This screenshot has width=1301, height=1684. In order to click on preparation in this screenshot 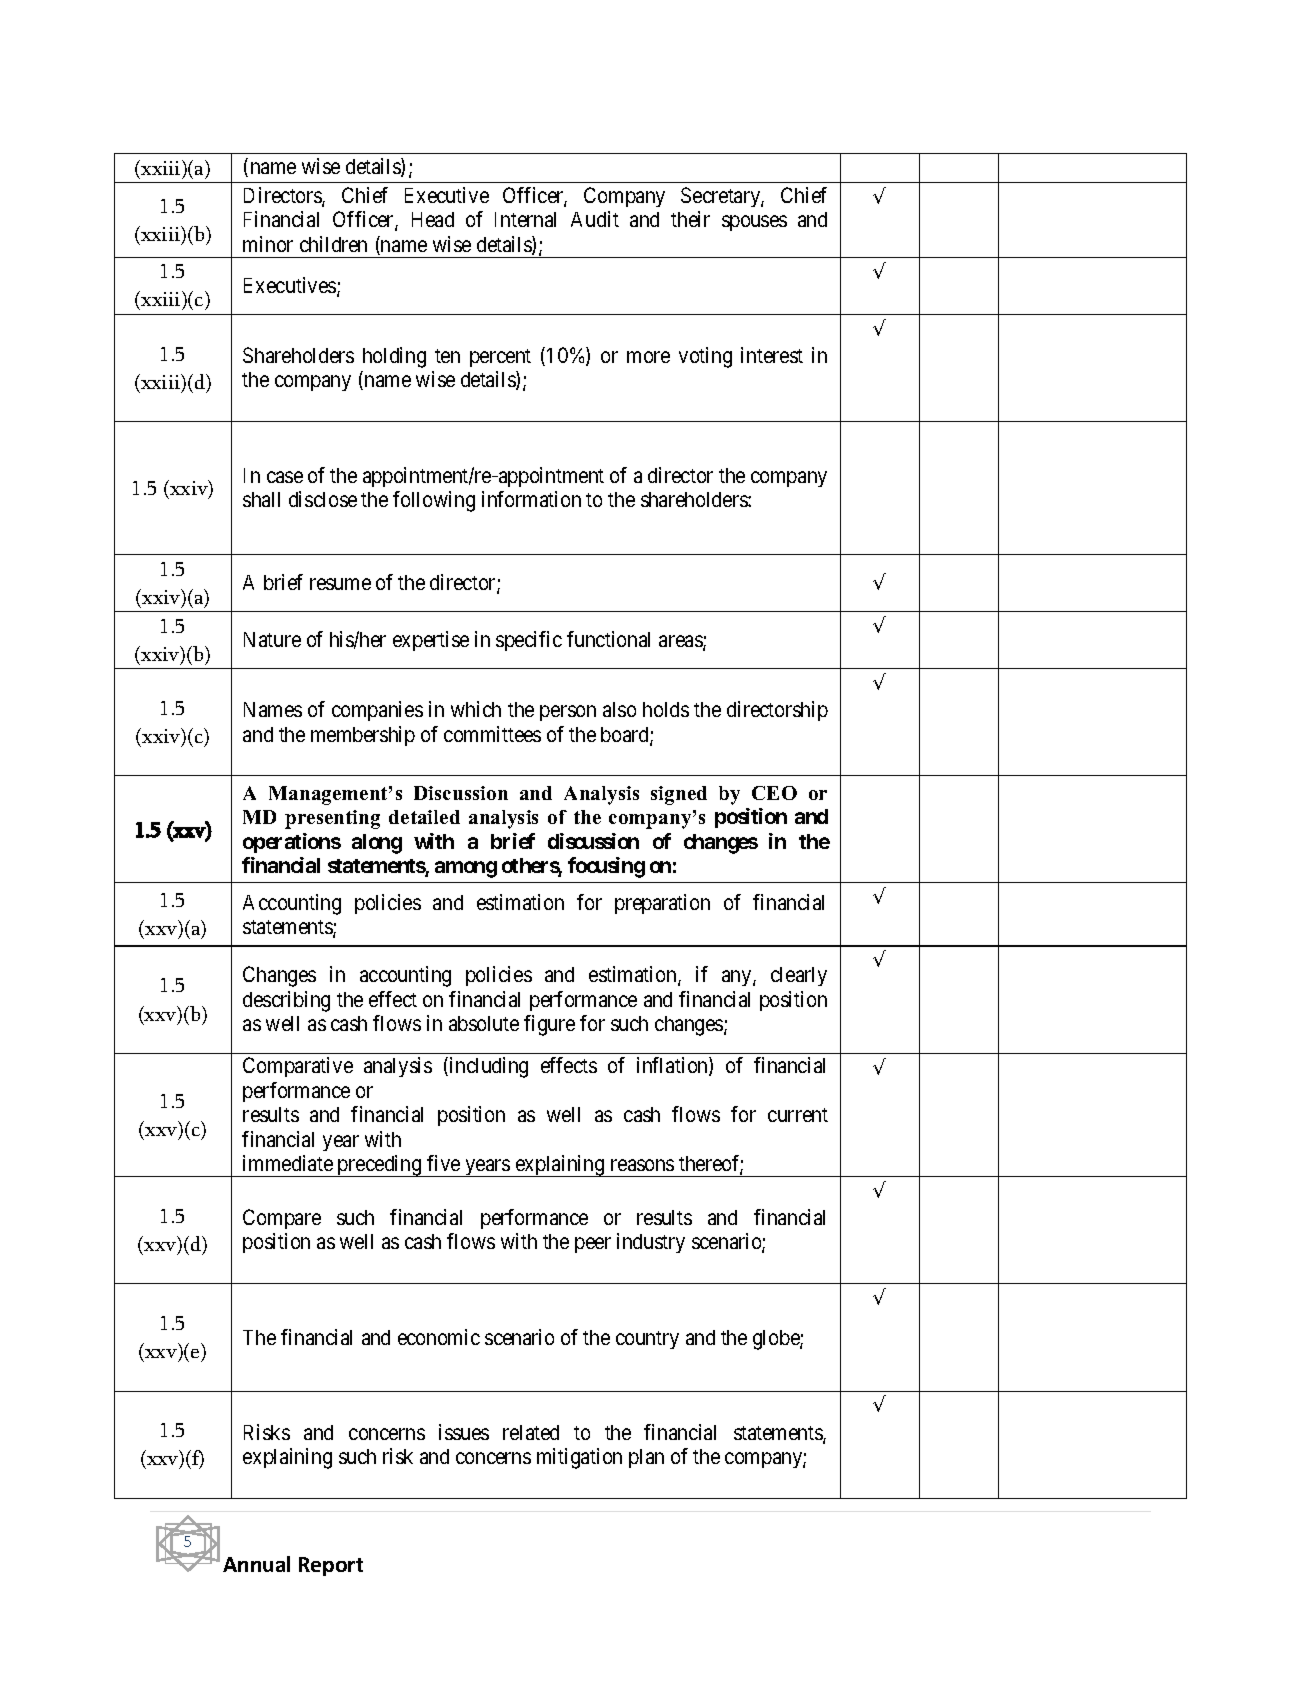, I will do `click(662, 904)`.
